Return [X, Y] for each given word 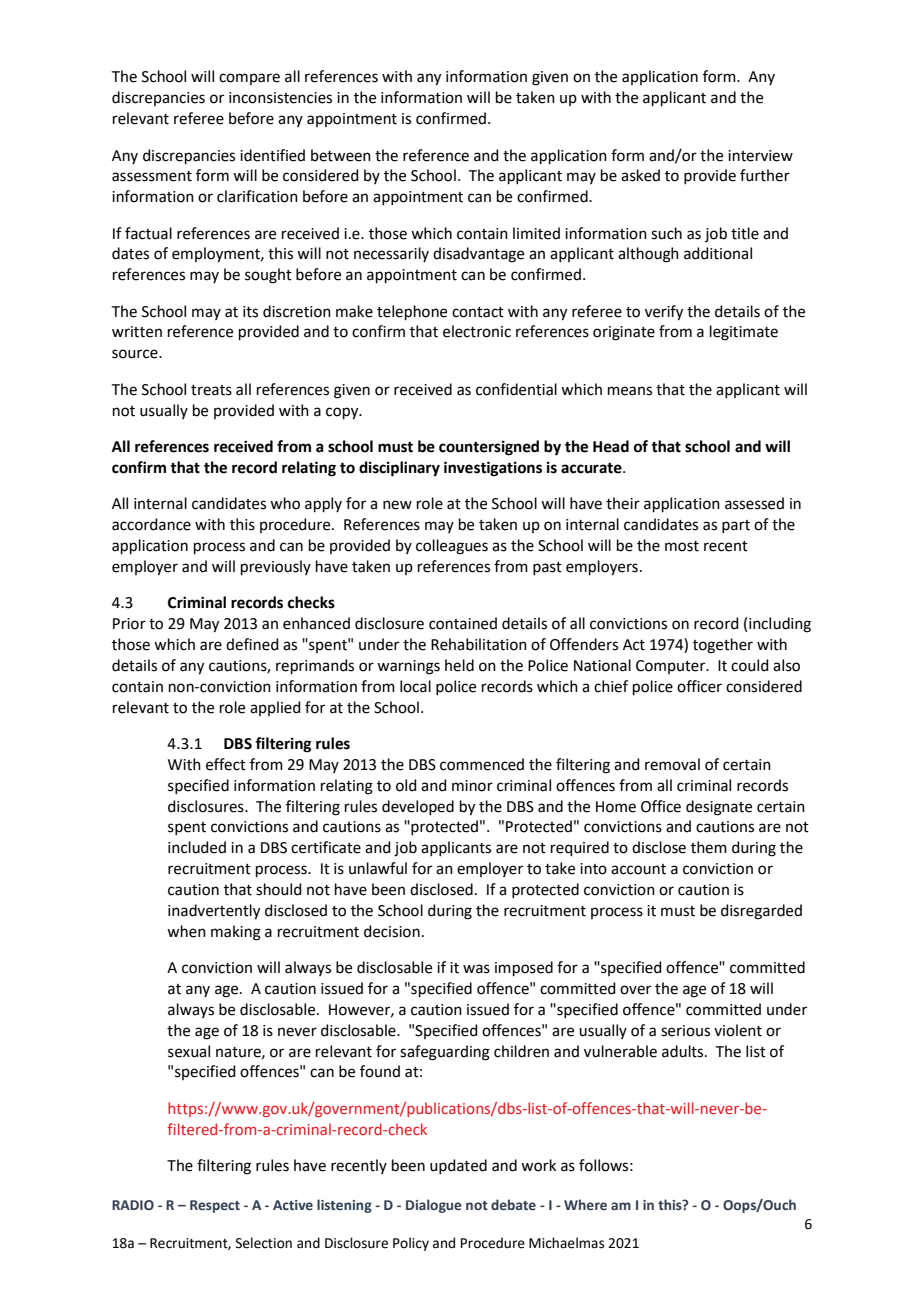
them [709, 847]
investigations [493, 469]
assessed [754, 503]
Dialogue [433, 1206]
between [341, 155]
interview [760, 156]
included [197, 847]
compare [249, 79]
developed [418, 807]
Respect [215, 1206]
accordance [151, 524]
